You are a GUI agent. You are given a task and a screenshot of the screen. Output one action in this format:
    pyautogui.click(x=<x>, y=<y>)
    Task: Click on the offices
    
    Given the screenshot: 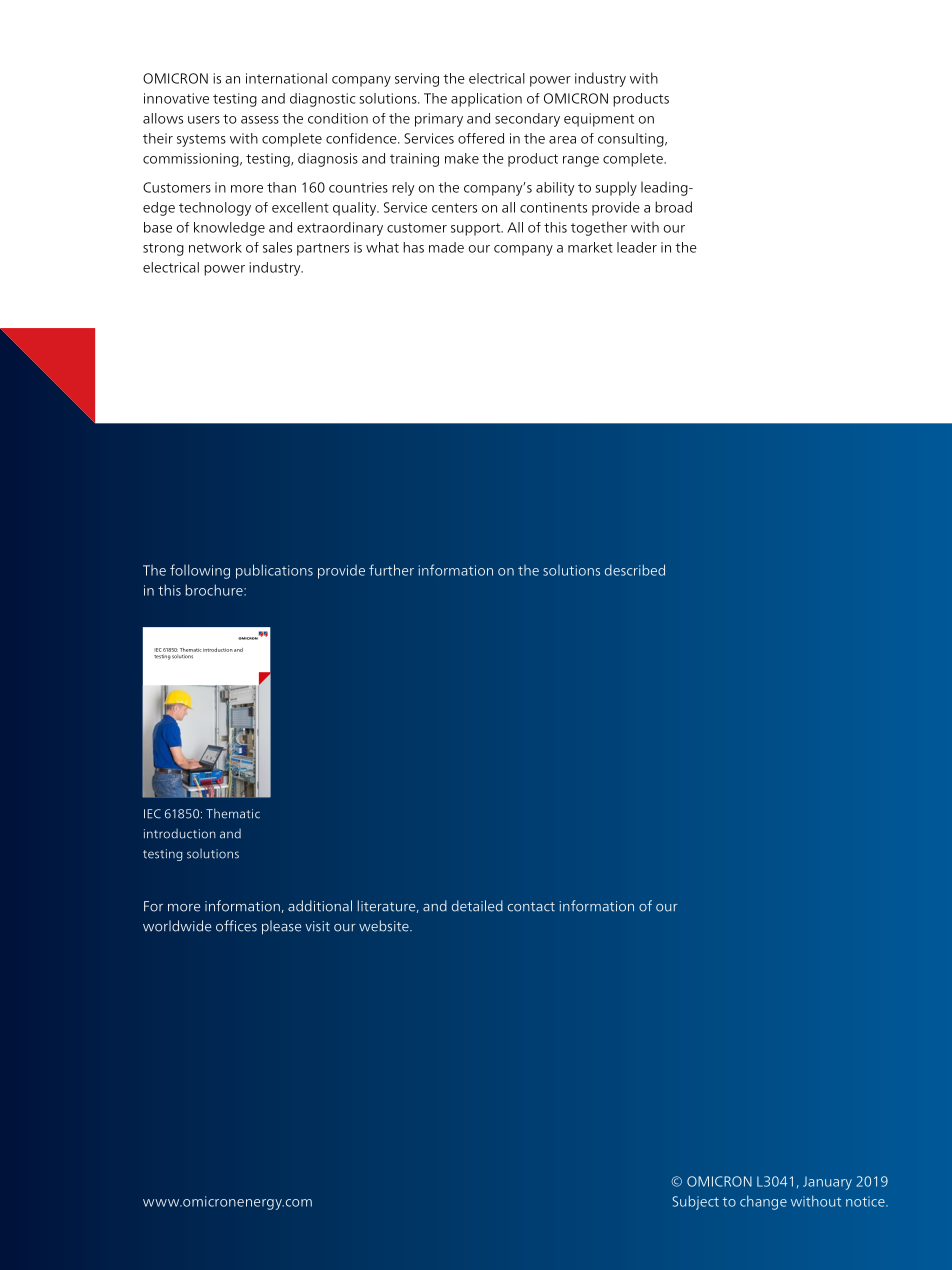 What is the action you would take?
    pyautogui.click(x=236, y=926)
